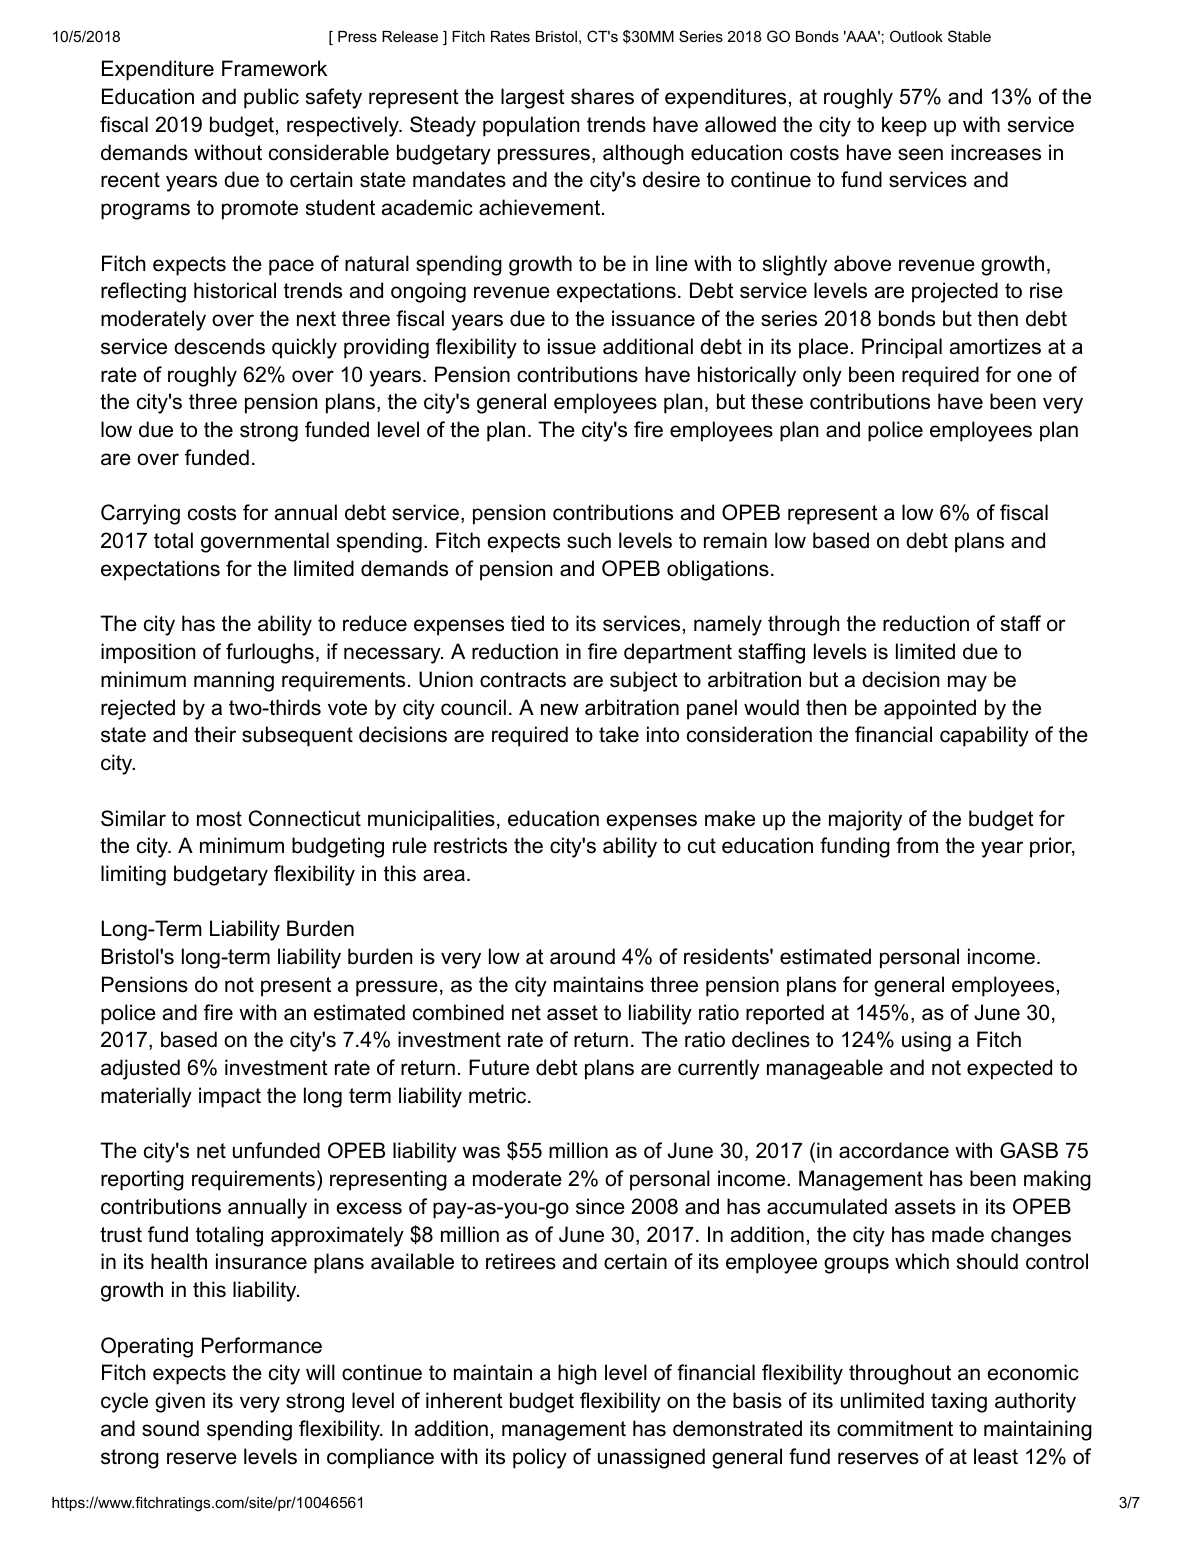 This page has width=1192, height=1542. What do you see at coordinates (180, 1402) in the page?
I see `given` at bounding box center [180, 1402].
